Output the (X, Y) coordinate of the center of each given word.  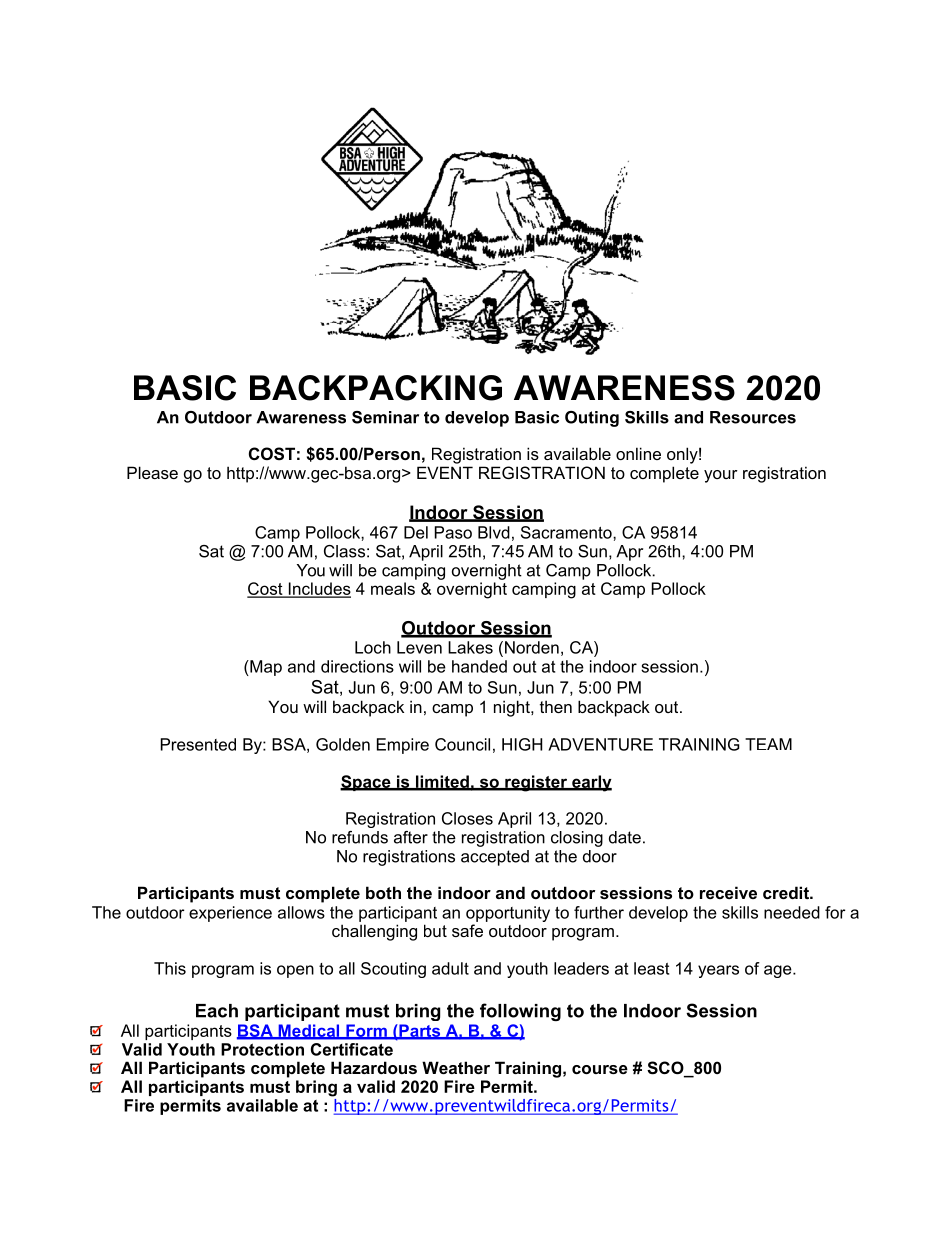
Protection (262, 1049)
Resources (753, 417)
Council (462, 744)
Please (152, 472)
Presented (198, 744)
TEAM (768, 744)
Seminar (385, 417)
